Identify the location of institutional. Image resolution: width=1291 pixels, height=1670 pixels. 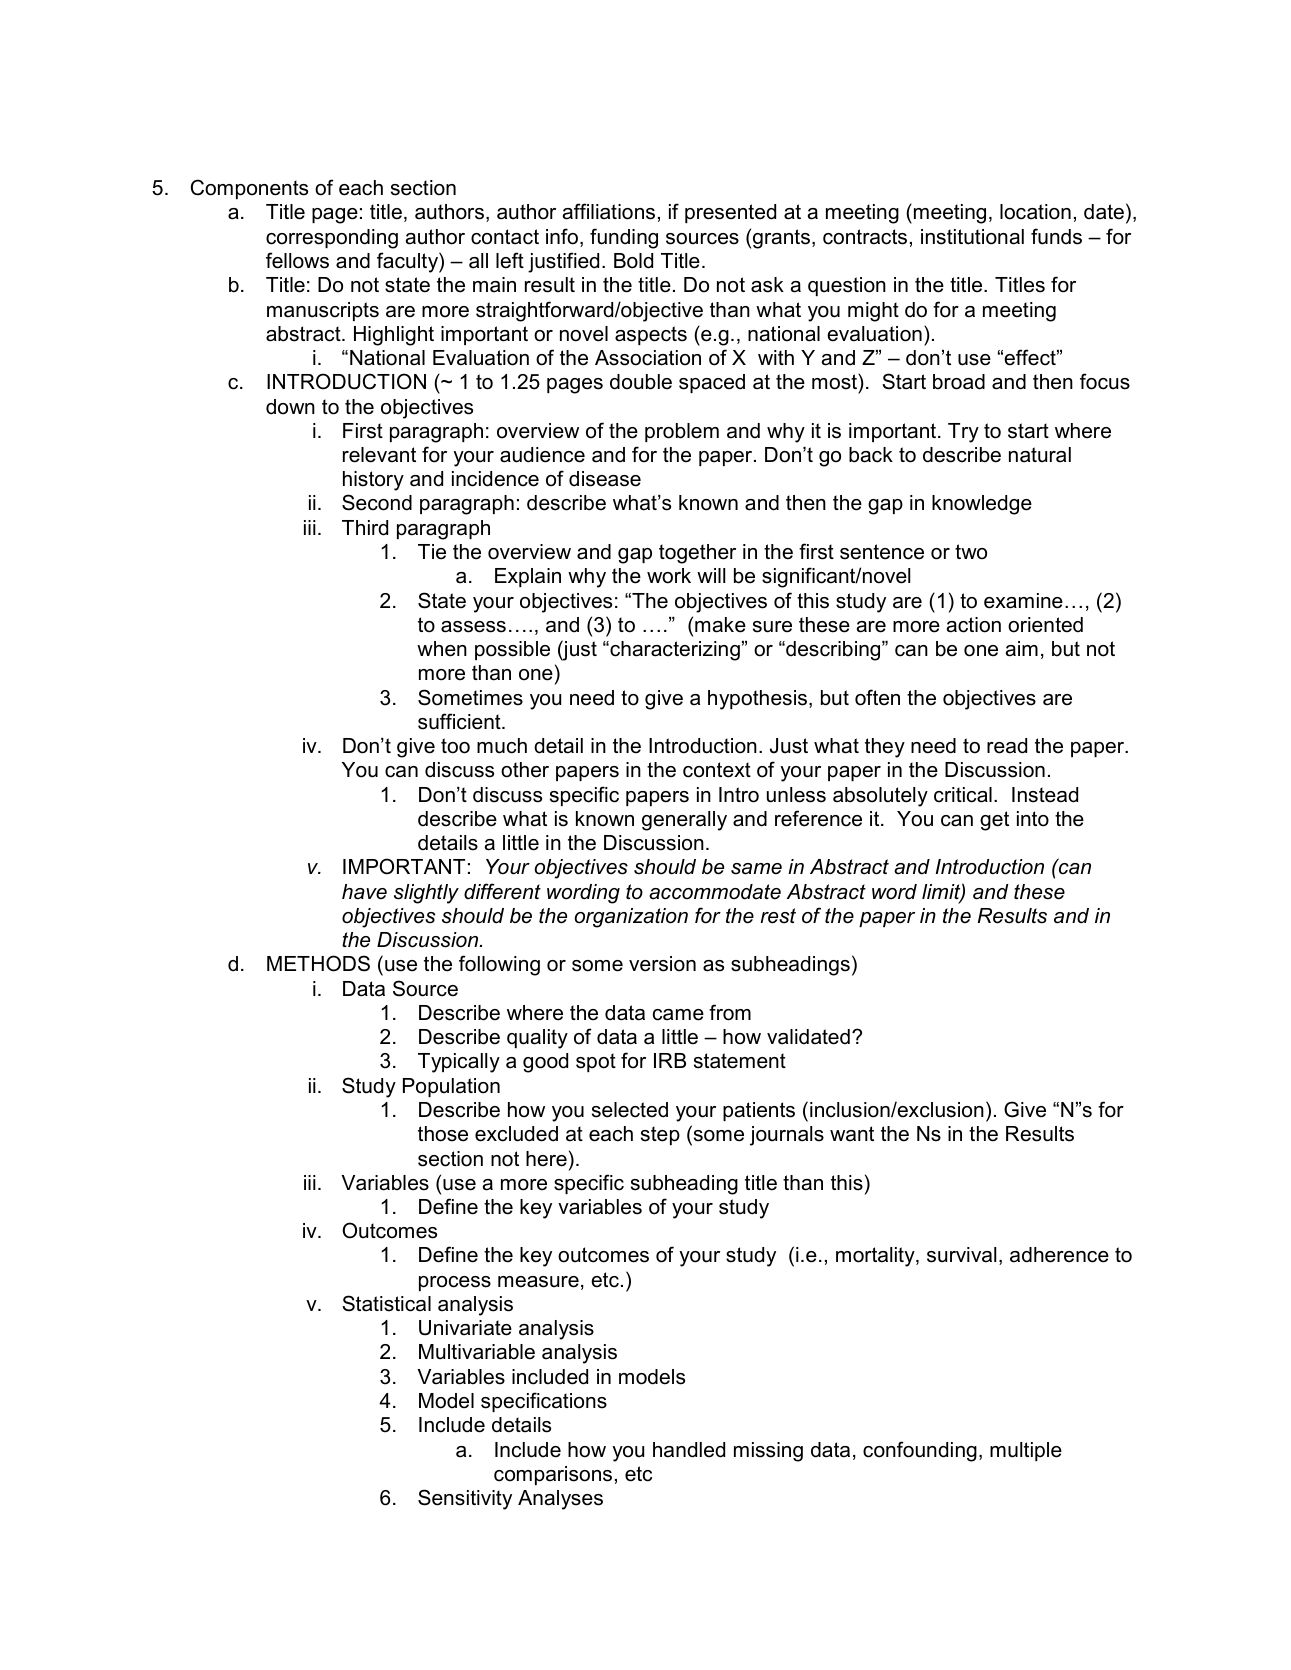
(972, 237).
